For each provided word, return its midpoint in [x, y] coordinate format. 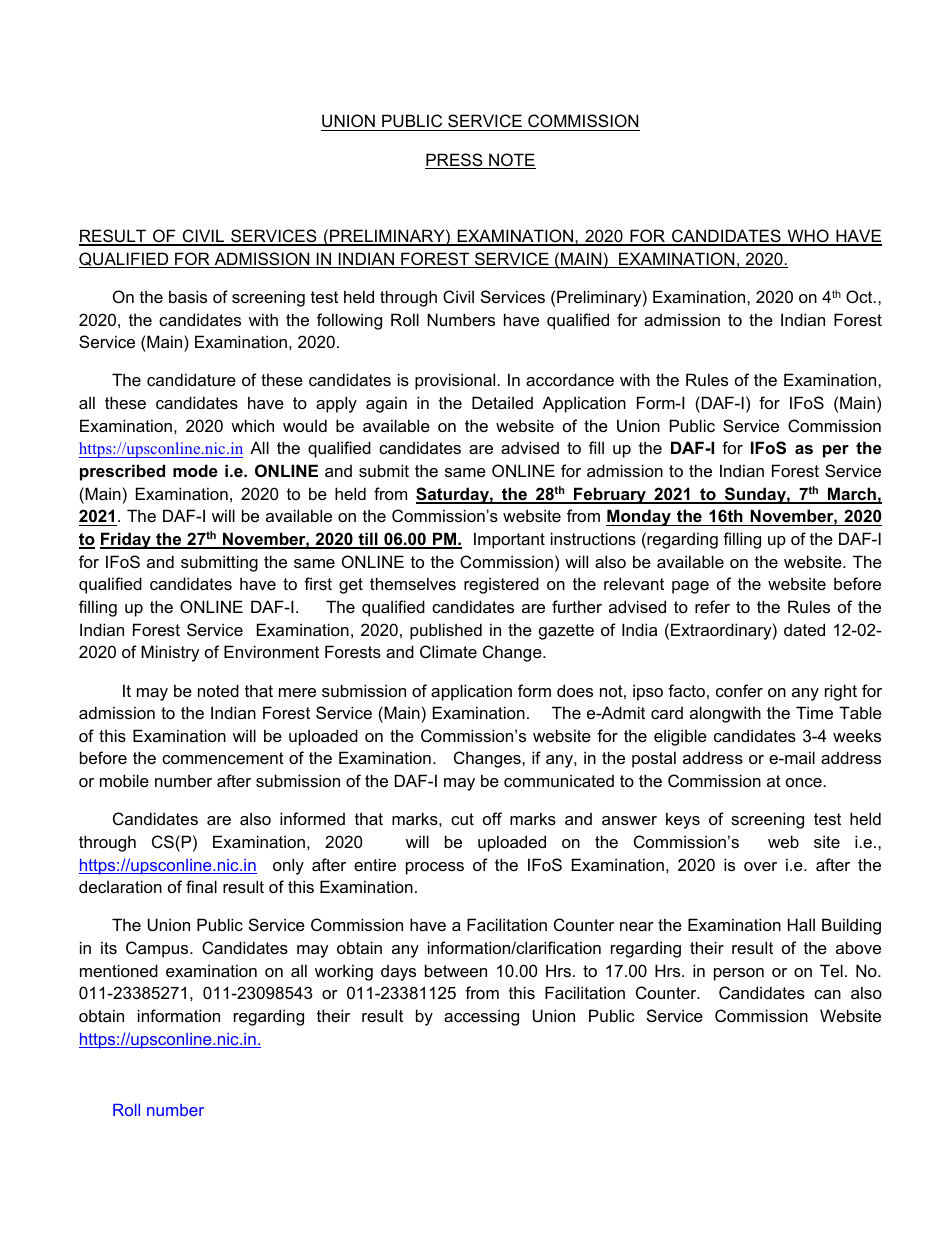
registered [501, 585]
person [739, 974]
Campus [158, 949]
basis [188, 296]
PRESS [455, 161]
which [252, 425]
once [805, 782]
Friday [126, 540]
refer [712, 606]
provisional [456, 381]
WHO [808, 237]
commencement [223, 758]
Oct [860, 296]
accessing [481, 1017]
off [492, 818]
